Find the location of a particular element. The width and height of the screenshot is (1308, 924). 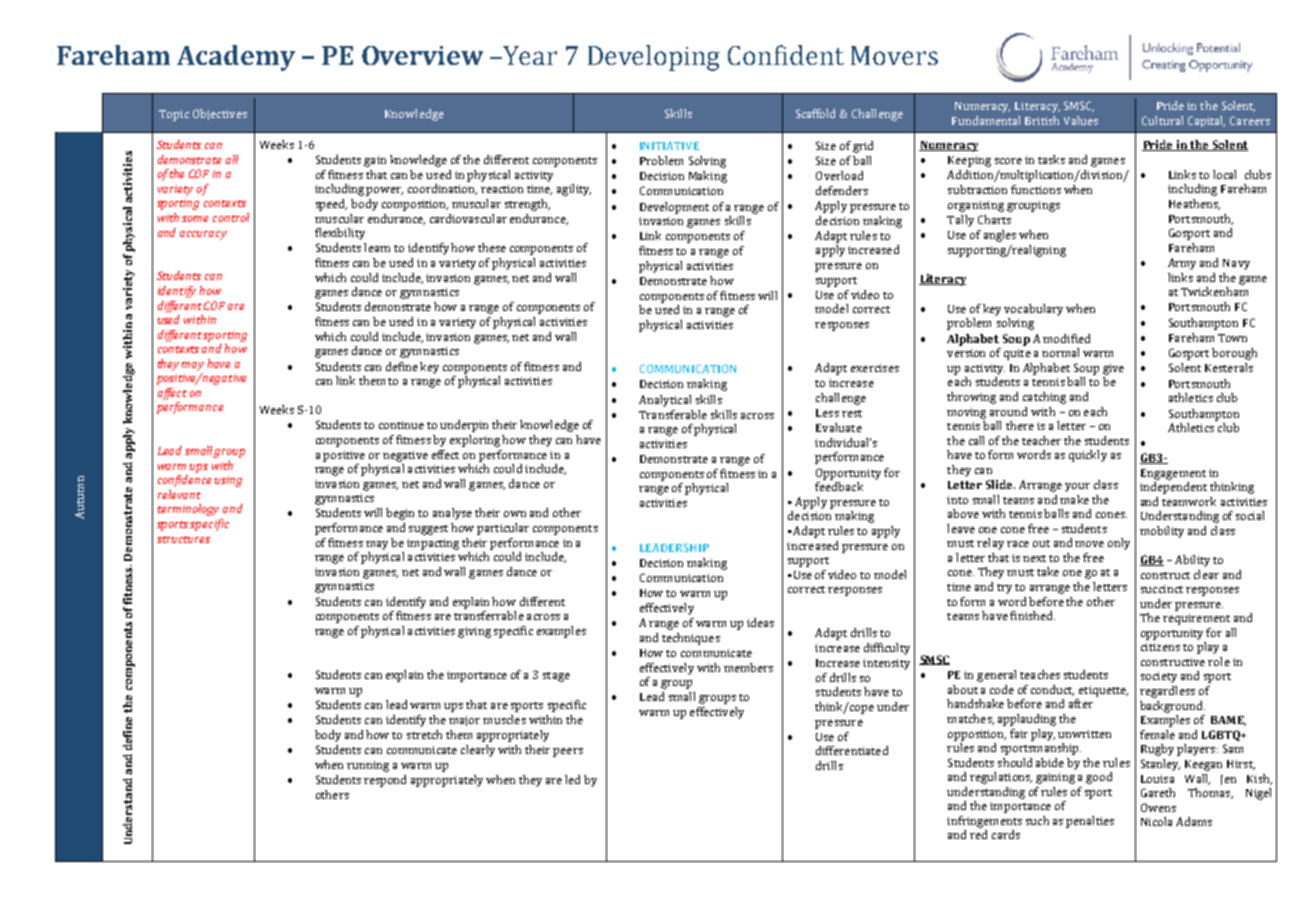

respond is located at coordinates (385, 781).
